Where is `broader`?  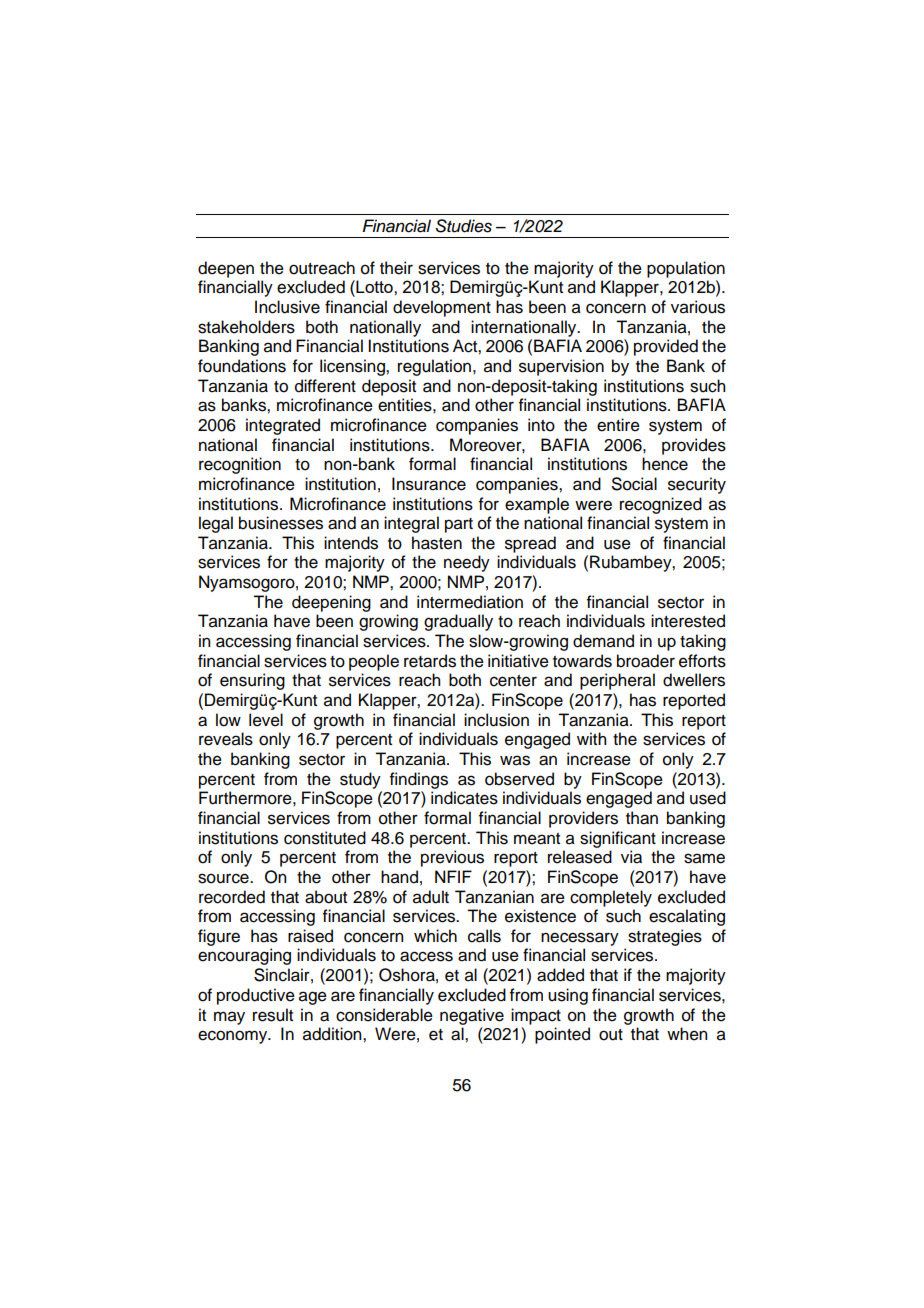
broader is located at coordinates (646, 661).
